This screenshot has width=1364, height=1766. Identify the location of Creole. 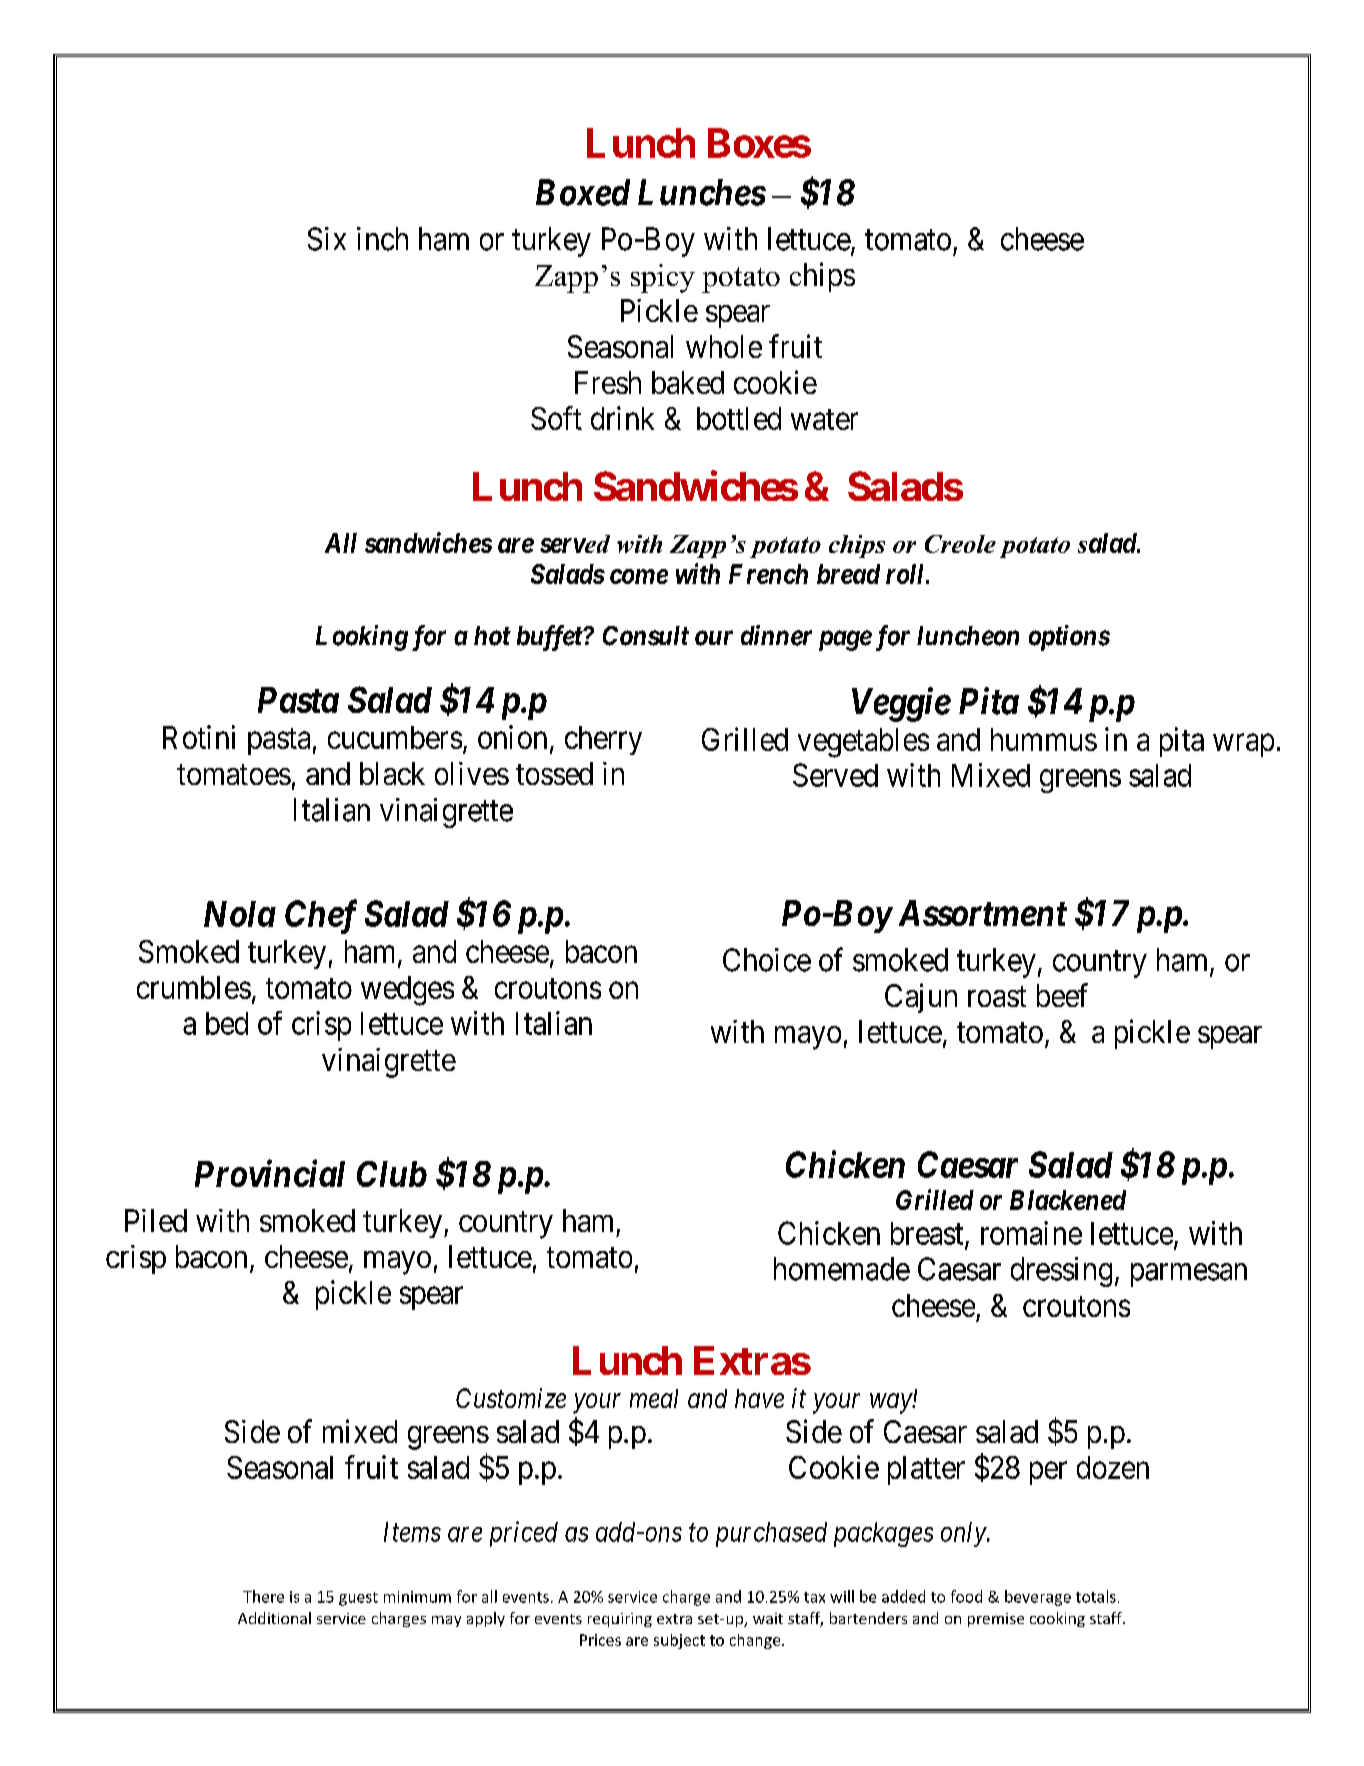
(960, 544).
